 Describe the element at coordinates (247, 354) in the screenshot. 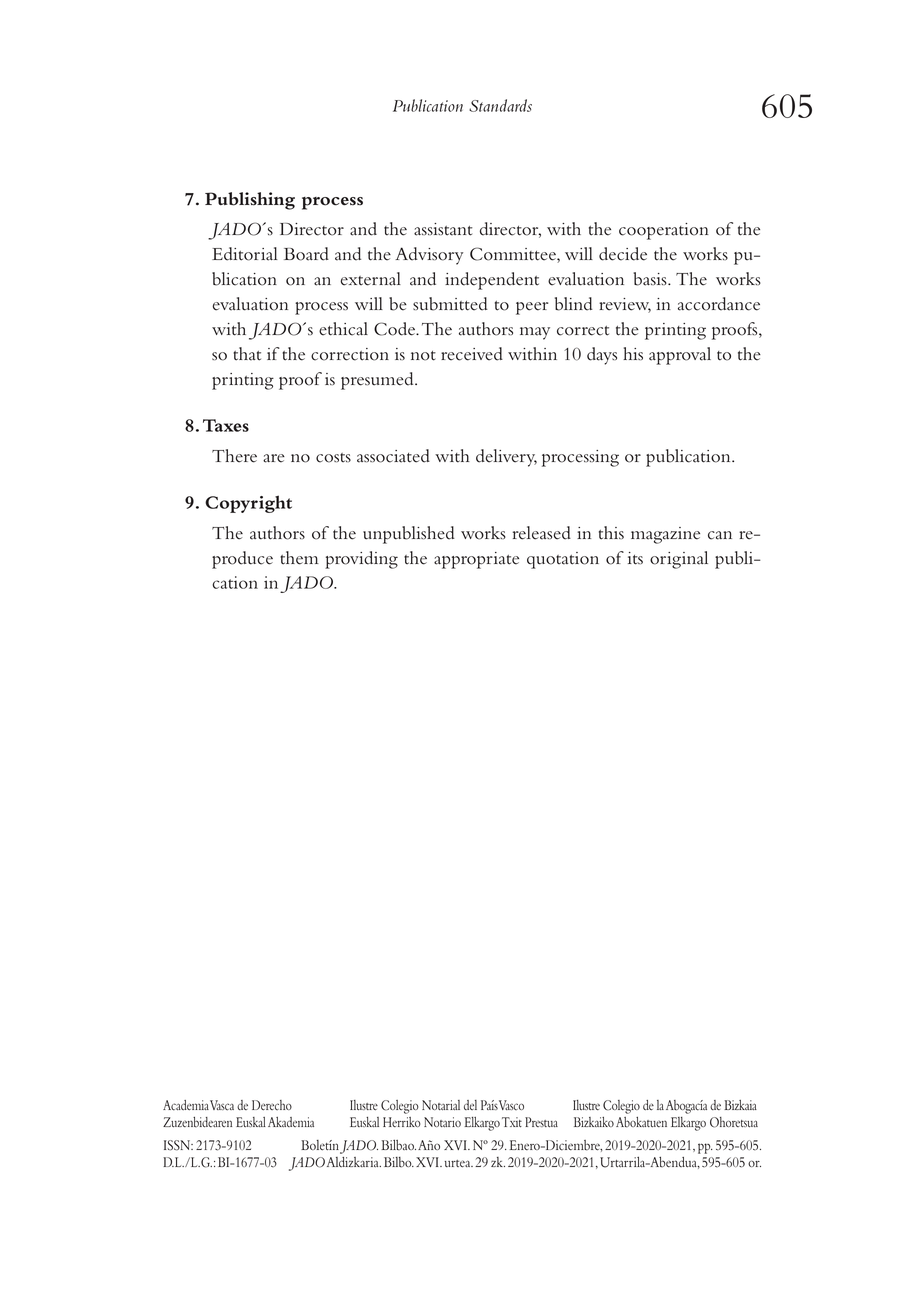

I see `that` at that location.
